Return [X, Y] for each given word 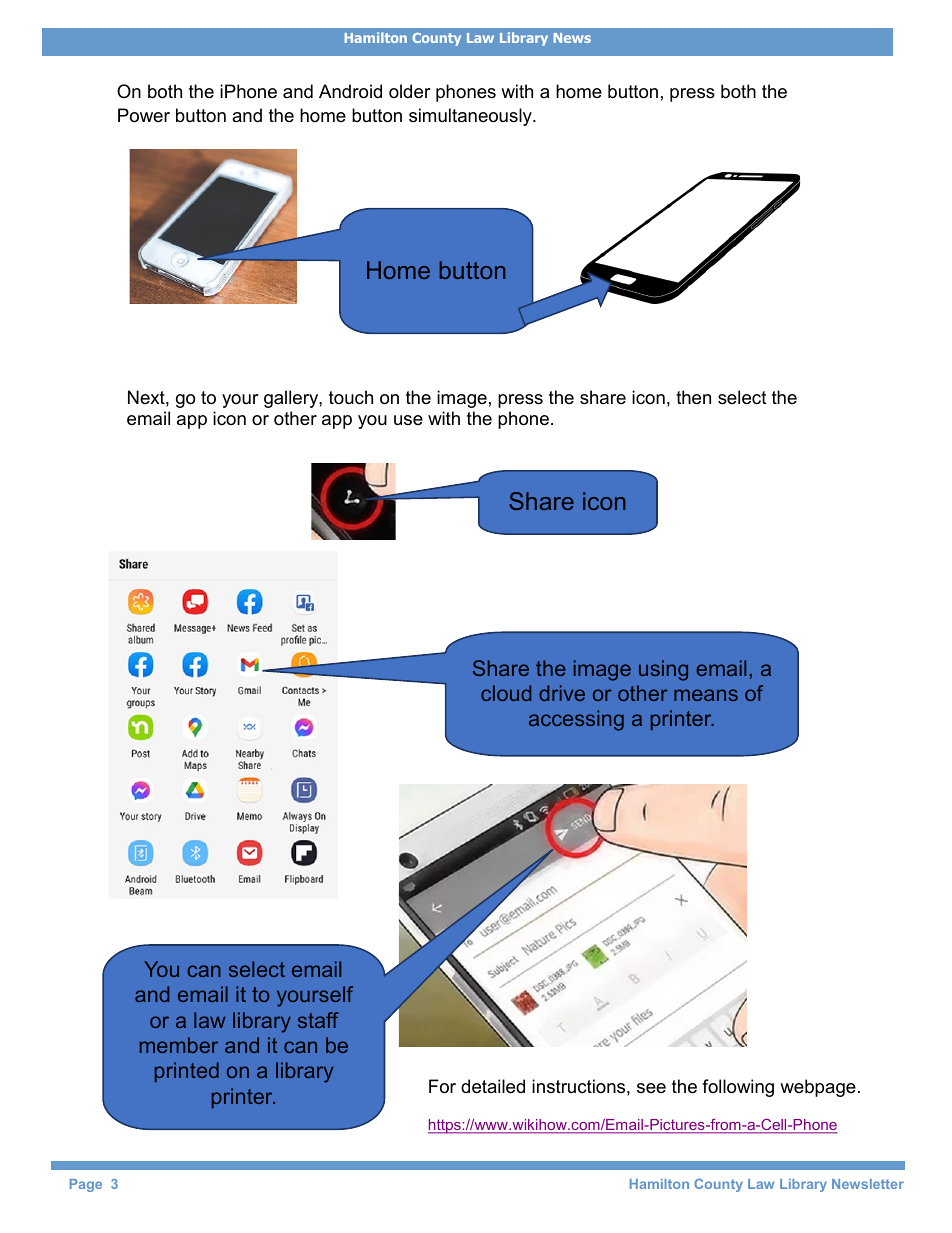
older [410, 91]
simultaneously [471, 117]
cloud [506, 693]
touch [351, 397]
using [663, 670]
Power [144, 115]
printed [187, 1072]
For [442, 1086]
